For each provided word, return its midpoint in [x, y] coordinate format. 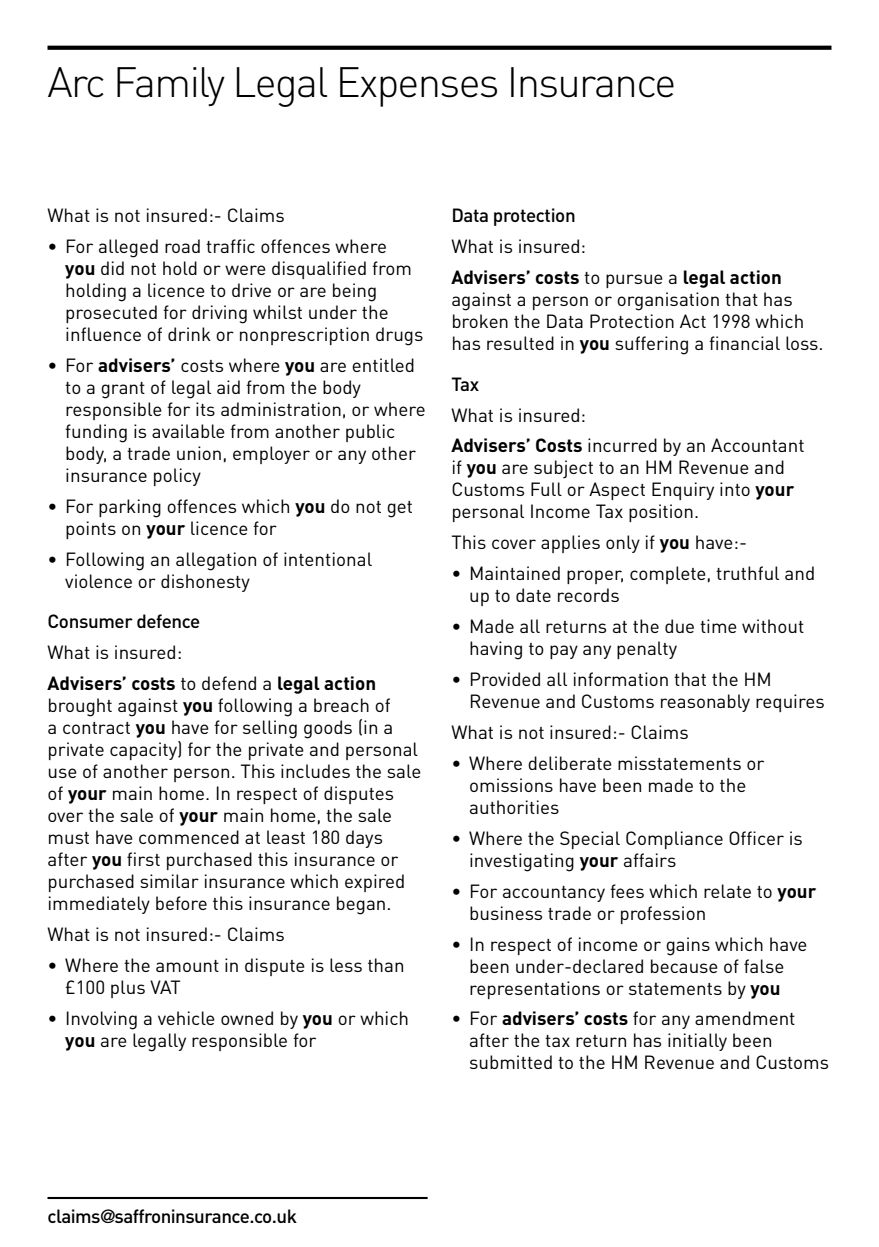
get [399, 509]
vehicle [186, 1018]
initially [697, 1042]
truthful [747, 573]
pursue [634, 281]
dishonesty [205, 583]
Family [171, 86]
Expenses [418, 87]
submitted [511, 1062]
